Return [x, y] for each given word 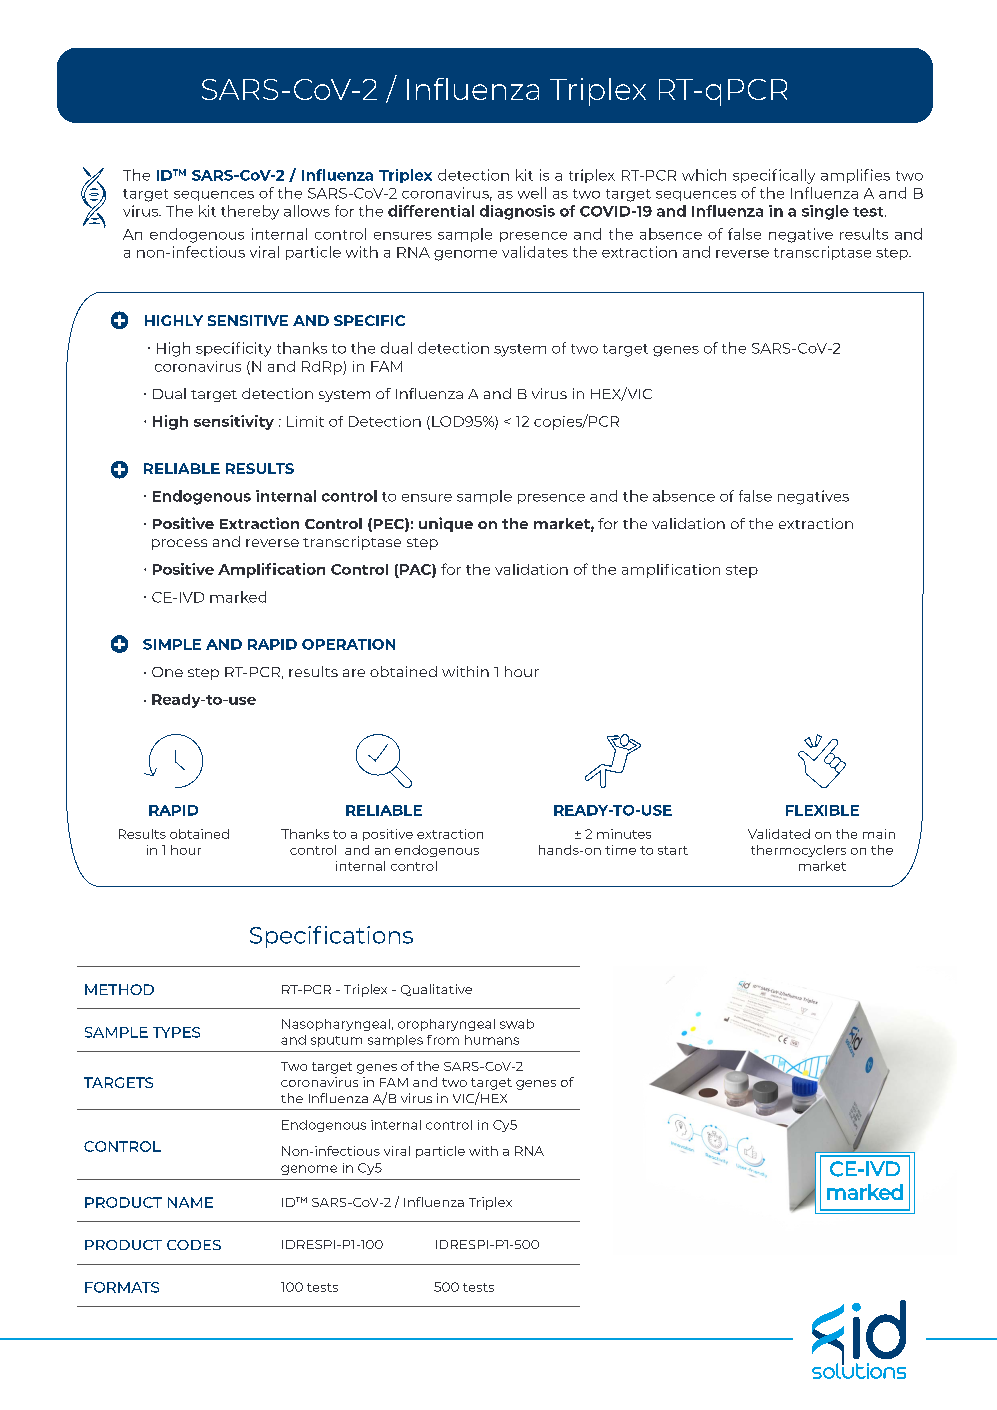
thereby [250, 212]
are [354, 673]
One [167, 672]
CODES [194, 1245]
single [825, 212]
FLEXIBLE [822, 810]
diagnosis [517, 212]
